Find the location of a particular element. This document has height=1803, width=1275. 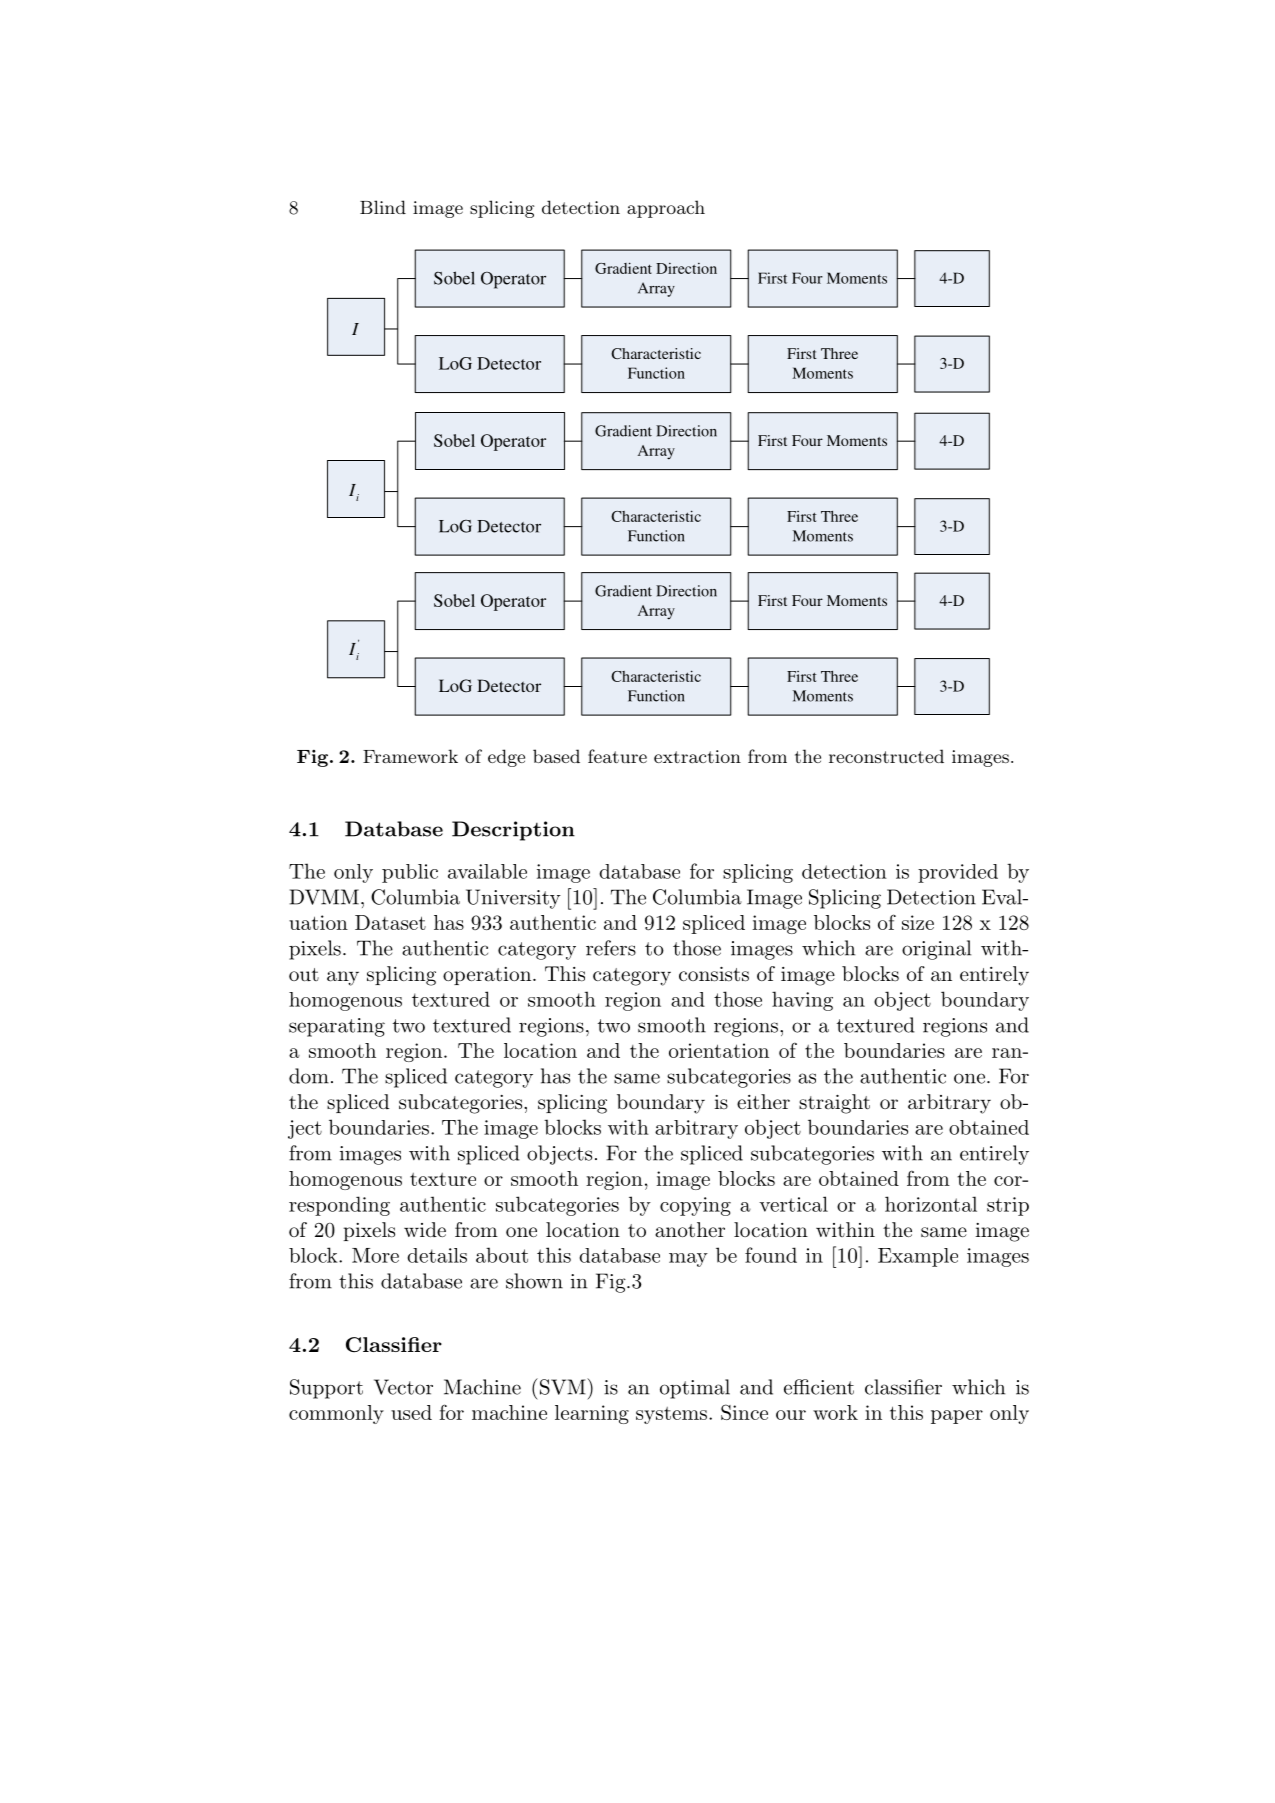

reconstructed is located at coordinates (886, 756).
